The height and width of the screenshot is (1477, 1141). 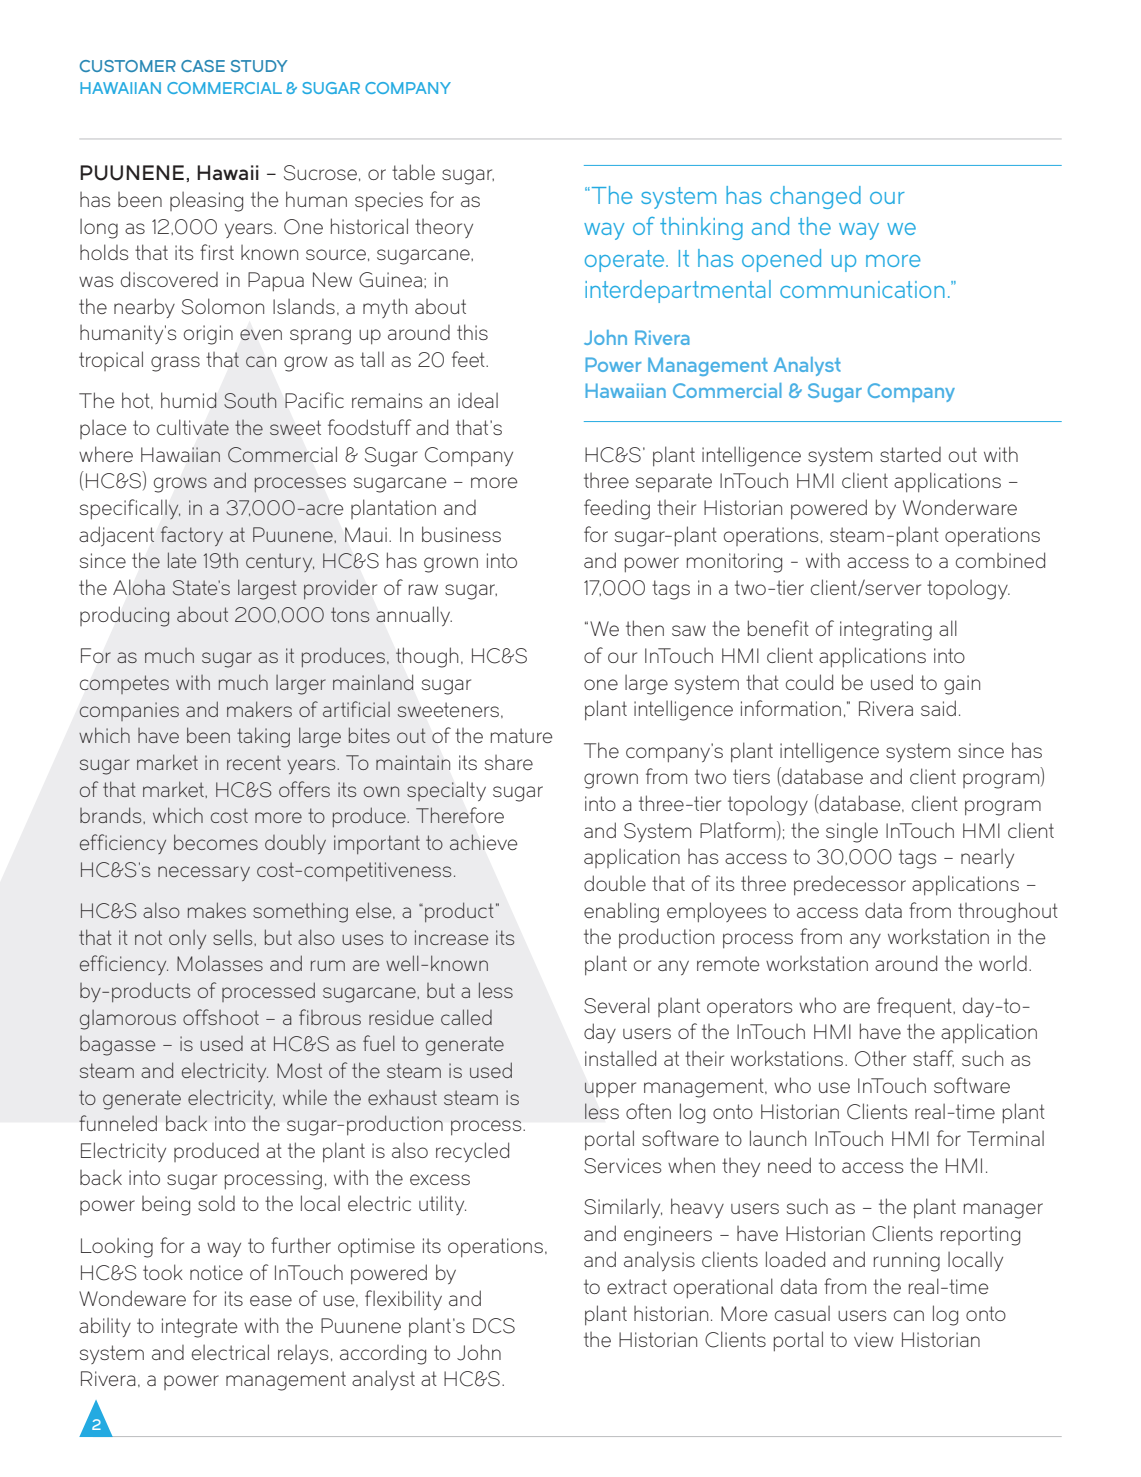 What do you see at coordinates (621, 912) in the screenshot?
I see `enabling` at bounding box center [621, 912].
